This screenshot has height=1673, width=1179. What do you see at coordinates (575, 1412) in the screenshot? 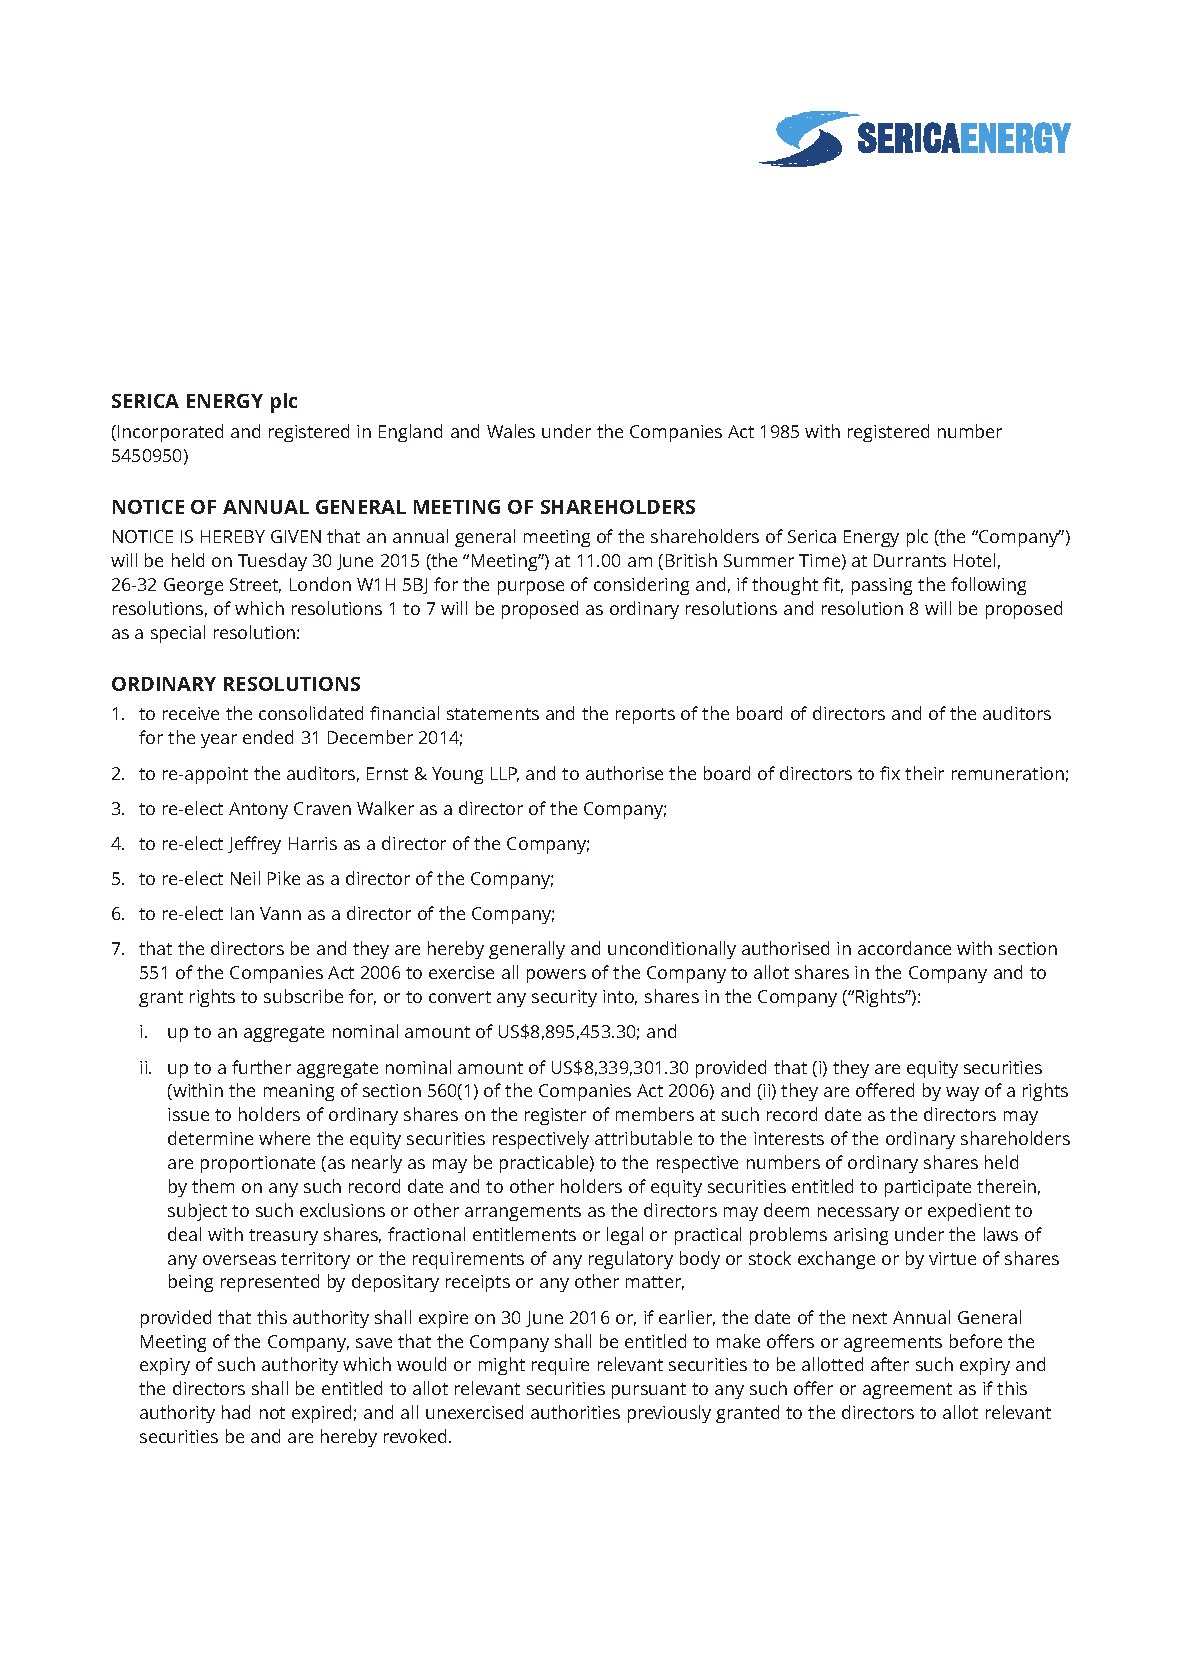
I see `authorities` at bounding box center [575, 1412].
